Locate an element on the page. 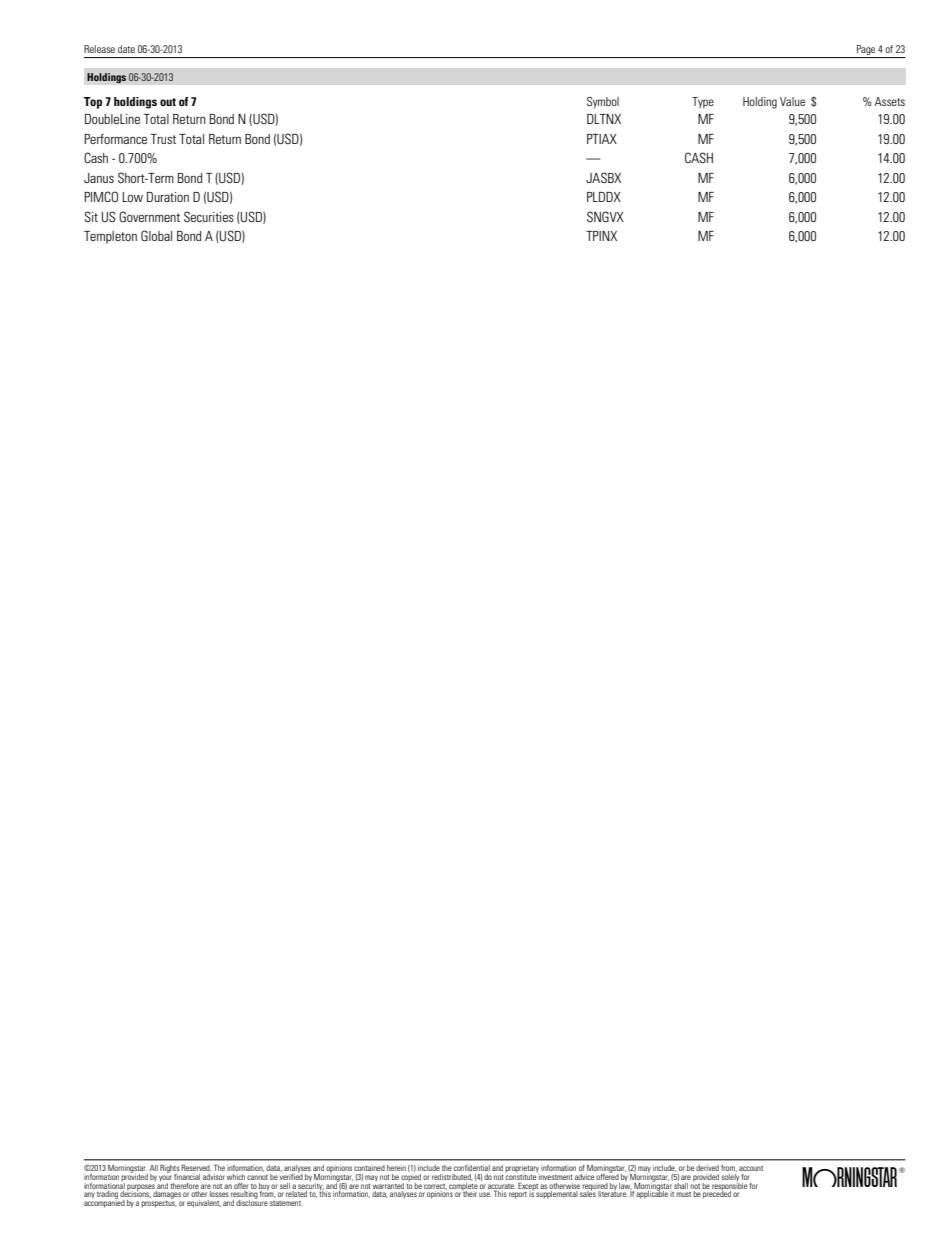 The image size is (952, 1233). Government is located at coordinates (149, 216).
